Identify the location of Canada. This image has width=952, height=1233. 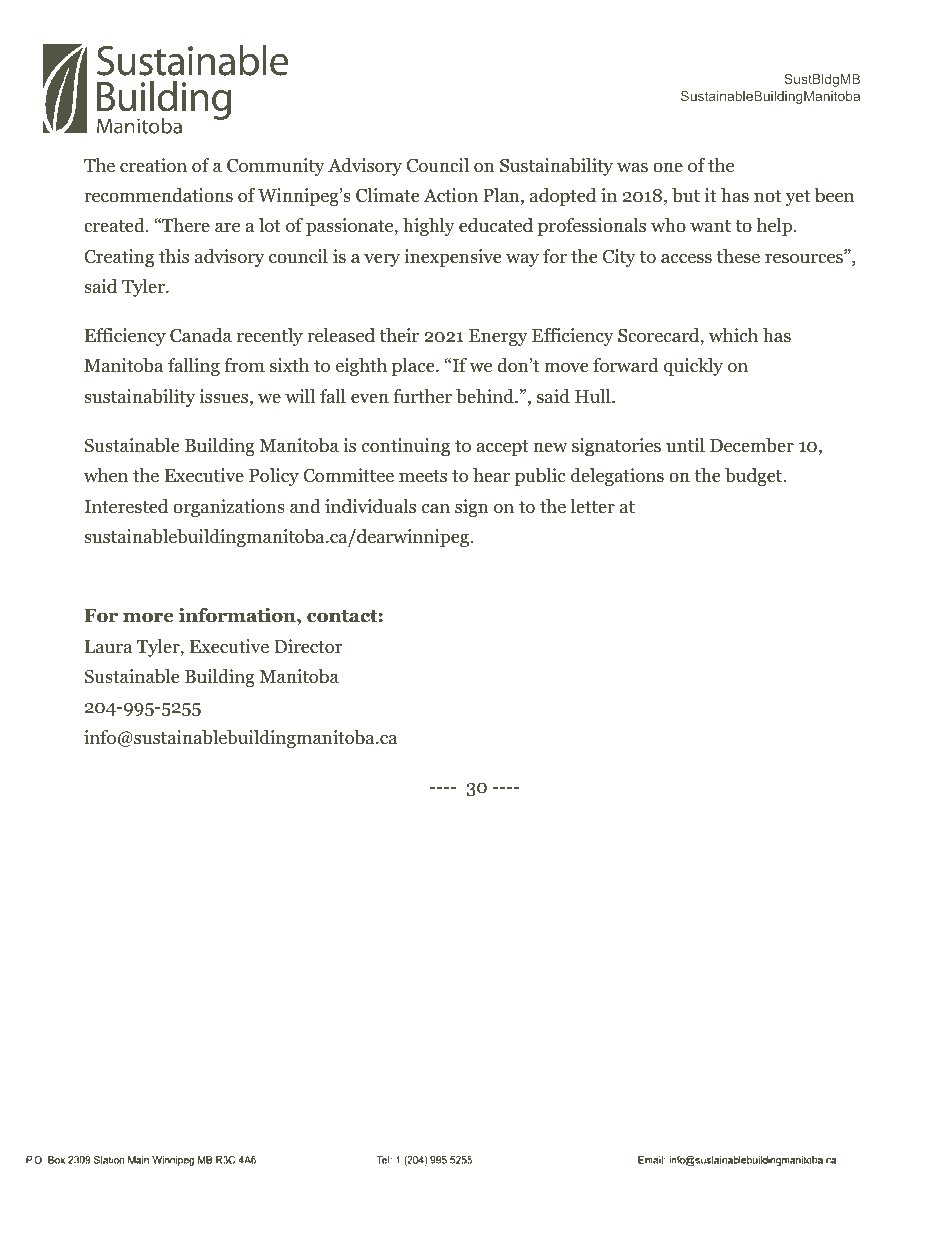
(201, 335).
